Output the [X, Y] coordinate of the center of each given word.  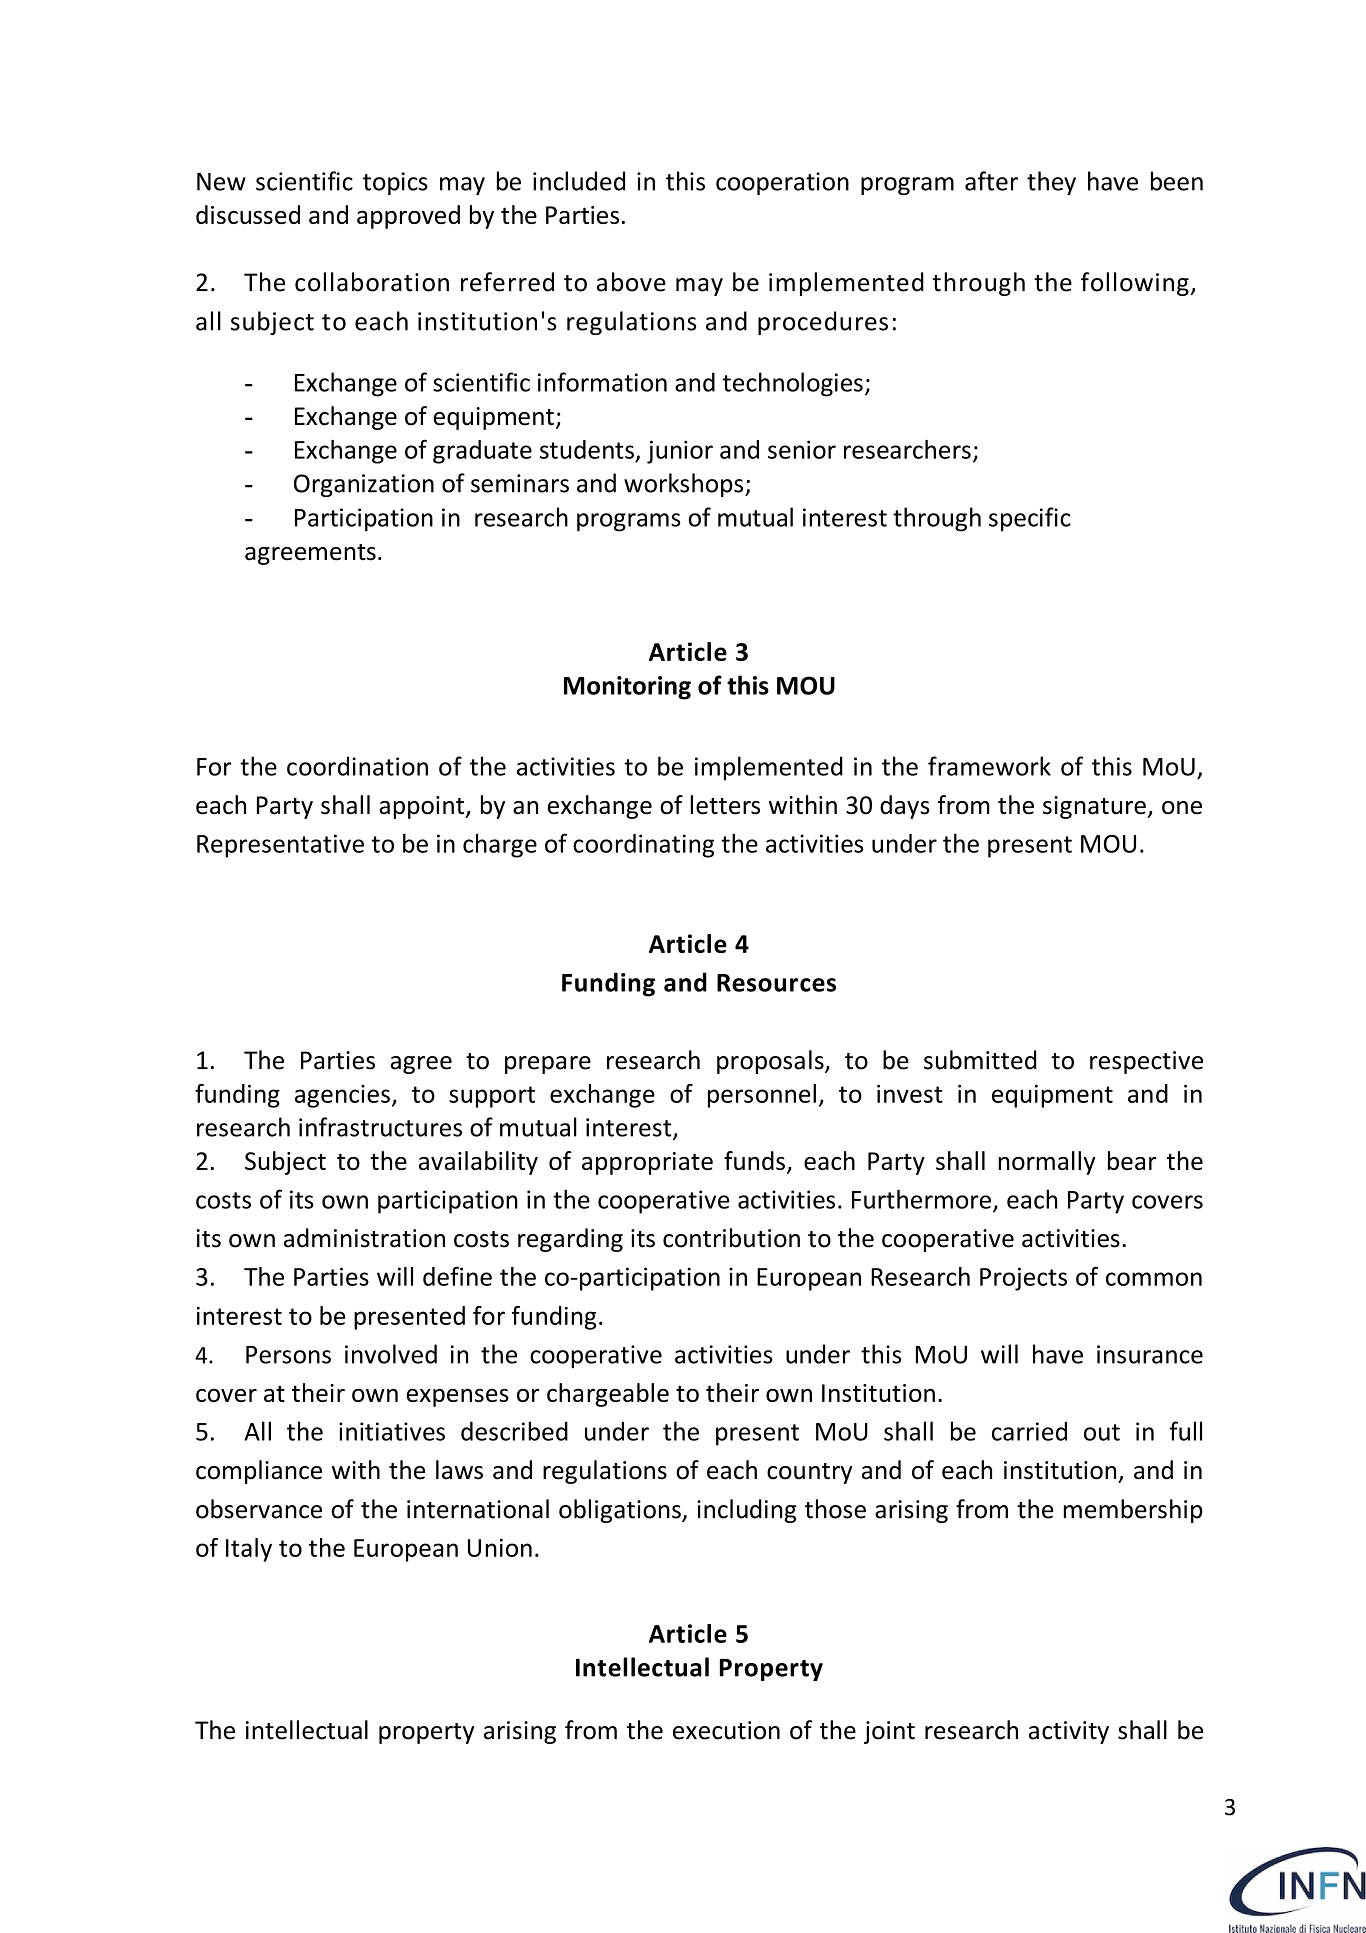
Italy [249, 1550]
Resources [776, 983]
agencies [342, 1096]
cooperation [782, 183]
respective [1146, 1062]
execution [726, 1730]
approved [408, 217]
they [1051, 183]
